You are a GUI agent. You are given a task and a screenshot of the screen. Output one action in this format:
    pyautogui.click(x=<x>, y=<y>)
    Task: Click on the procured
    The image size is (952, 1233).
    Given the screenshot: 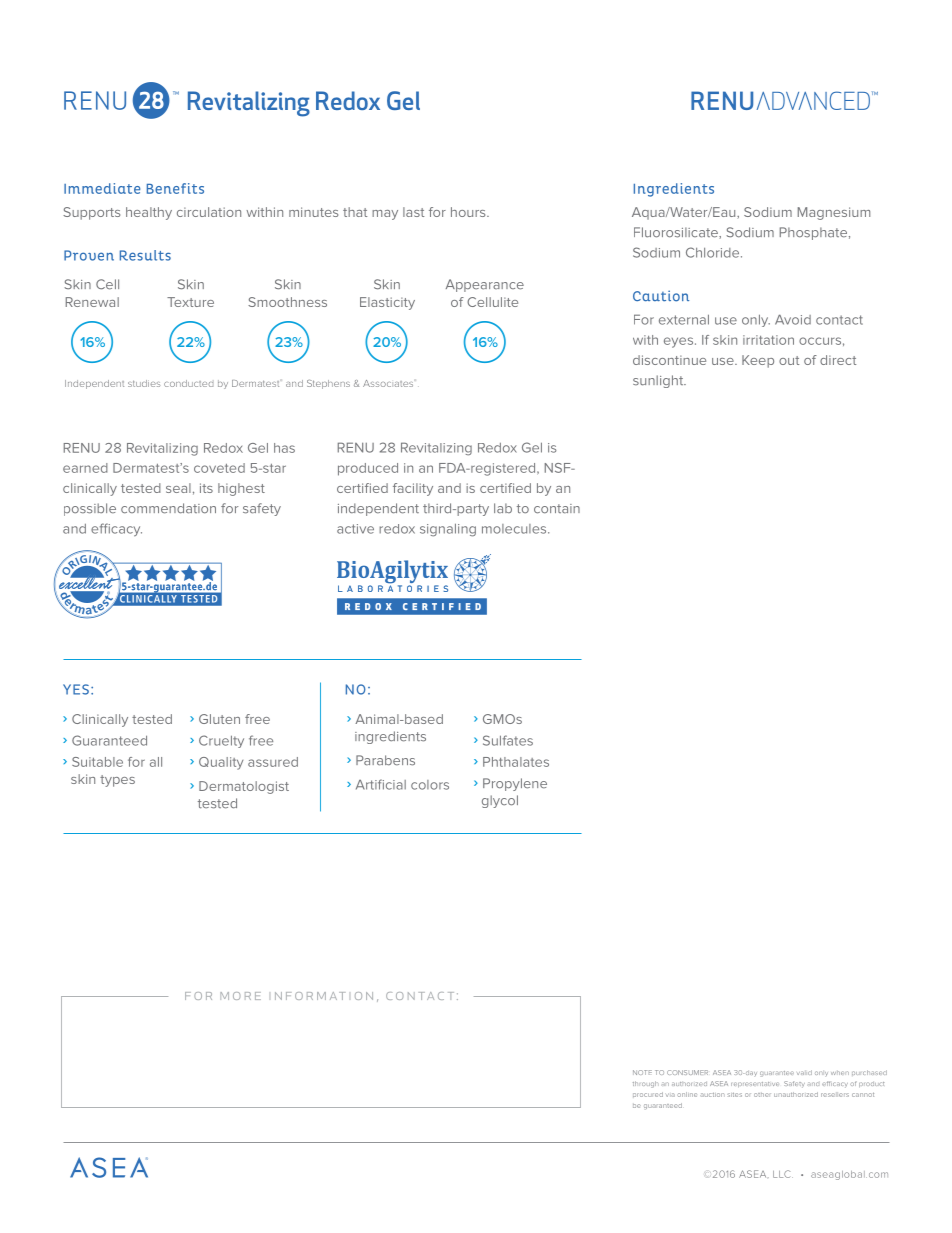 What is the action you would take?
    pyautogui.click(x=648, y=1094)
